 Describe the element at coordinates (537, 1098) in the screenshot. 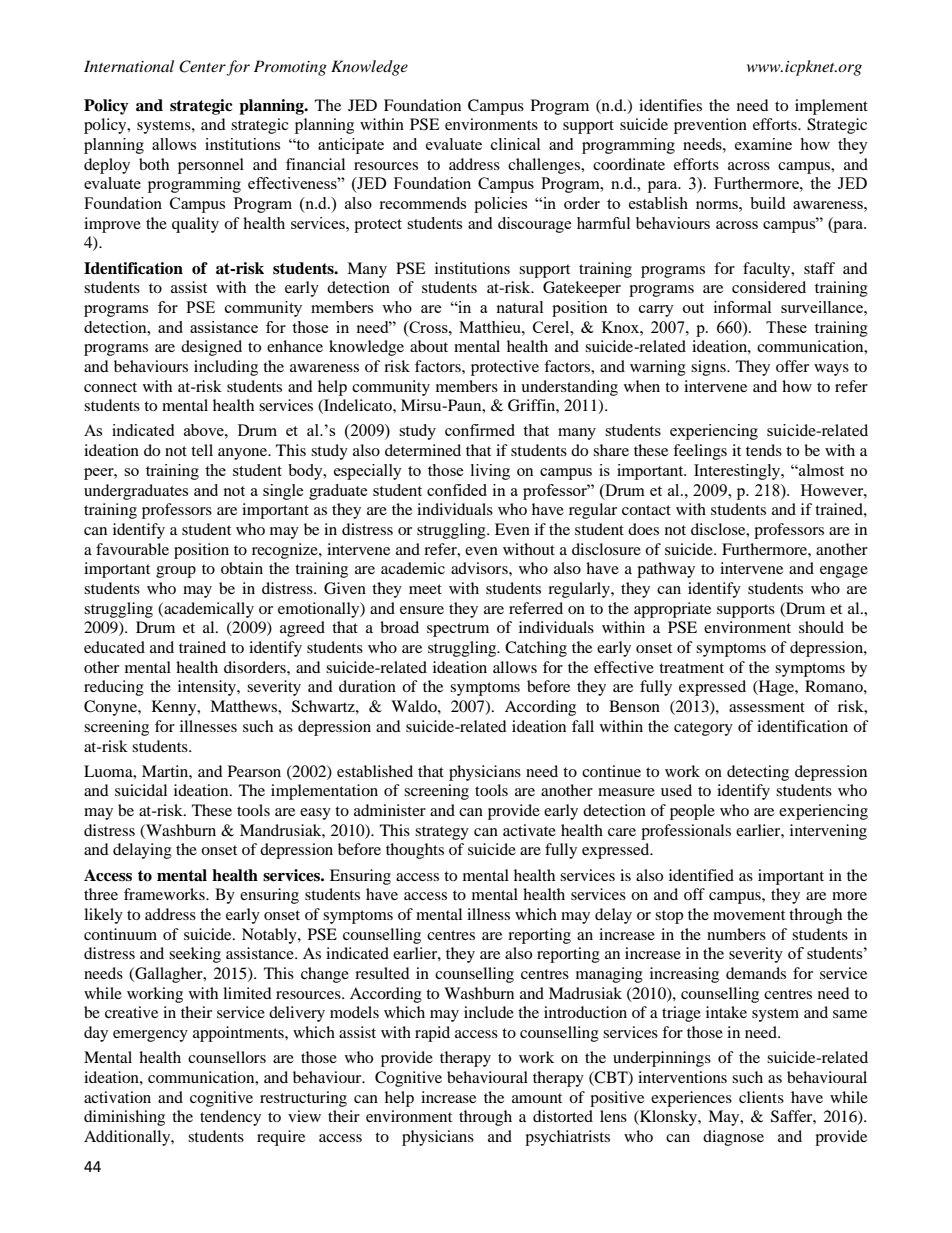

I see `amount` at that location.
